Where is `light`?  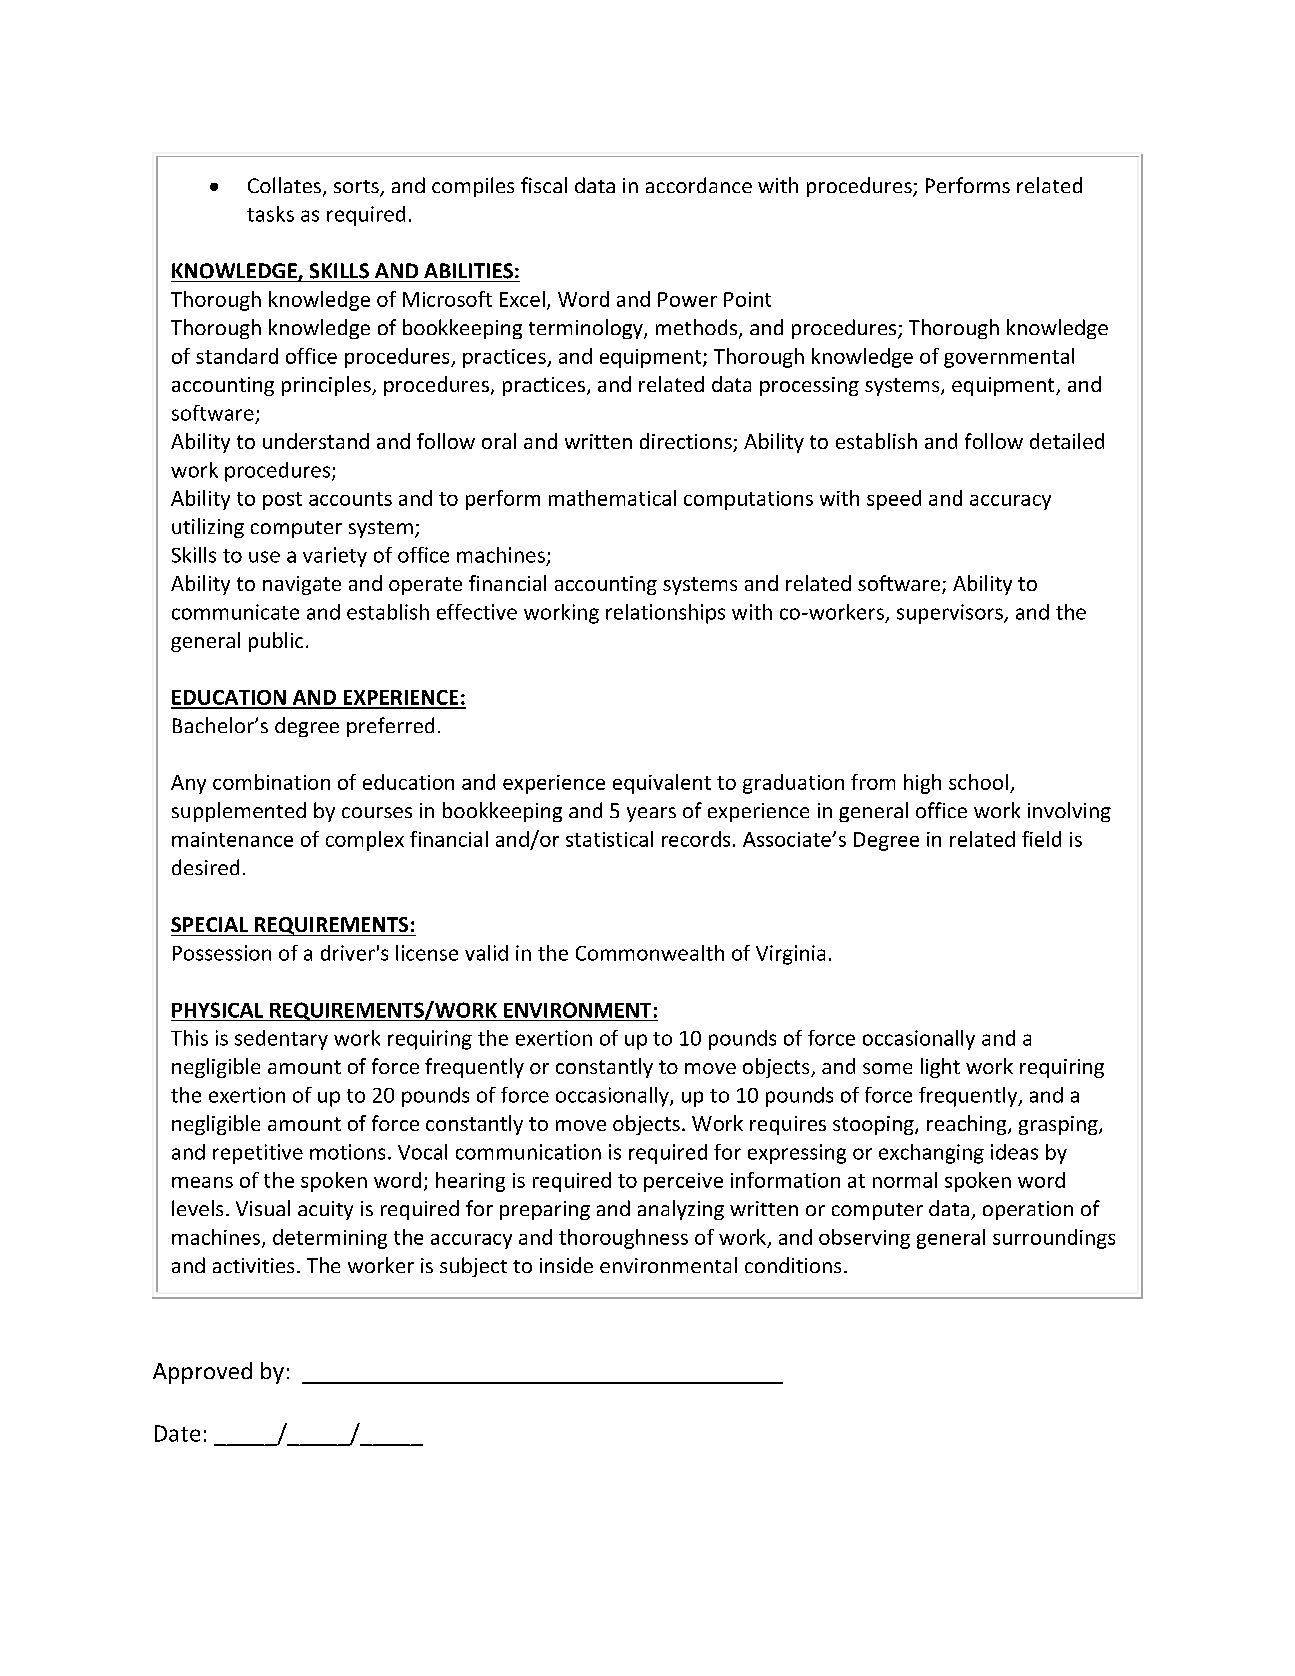
light is located at coordinates (940, 1068).
